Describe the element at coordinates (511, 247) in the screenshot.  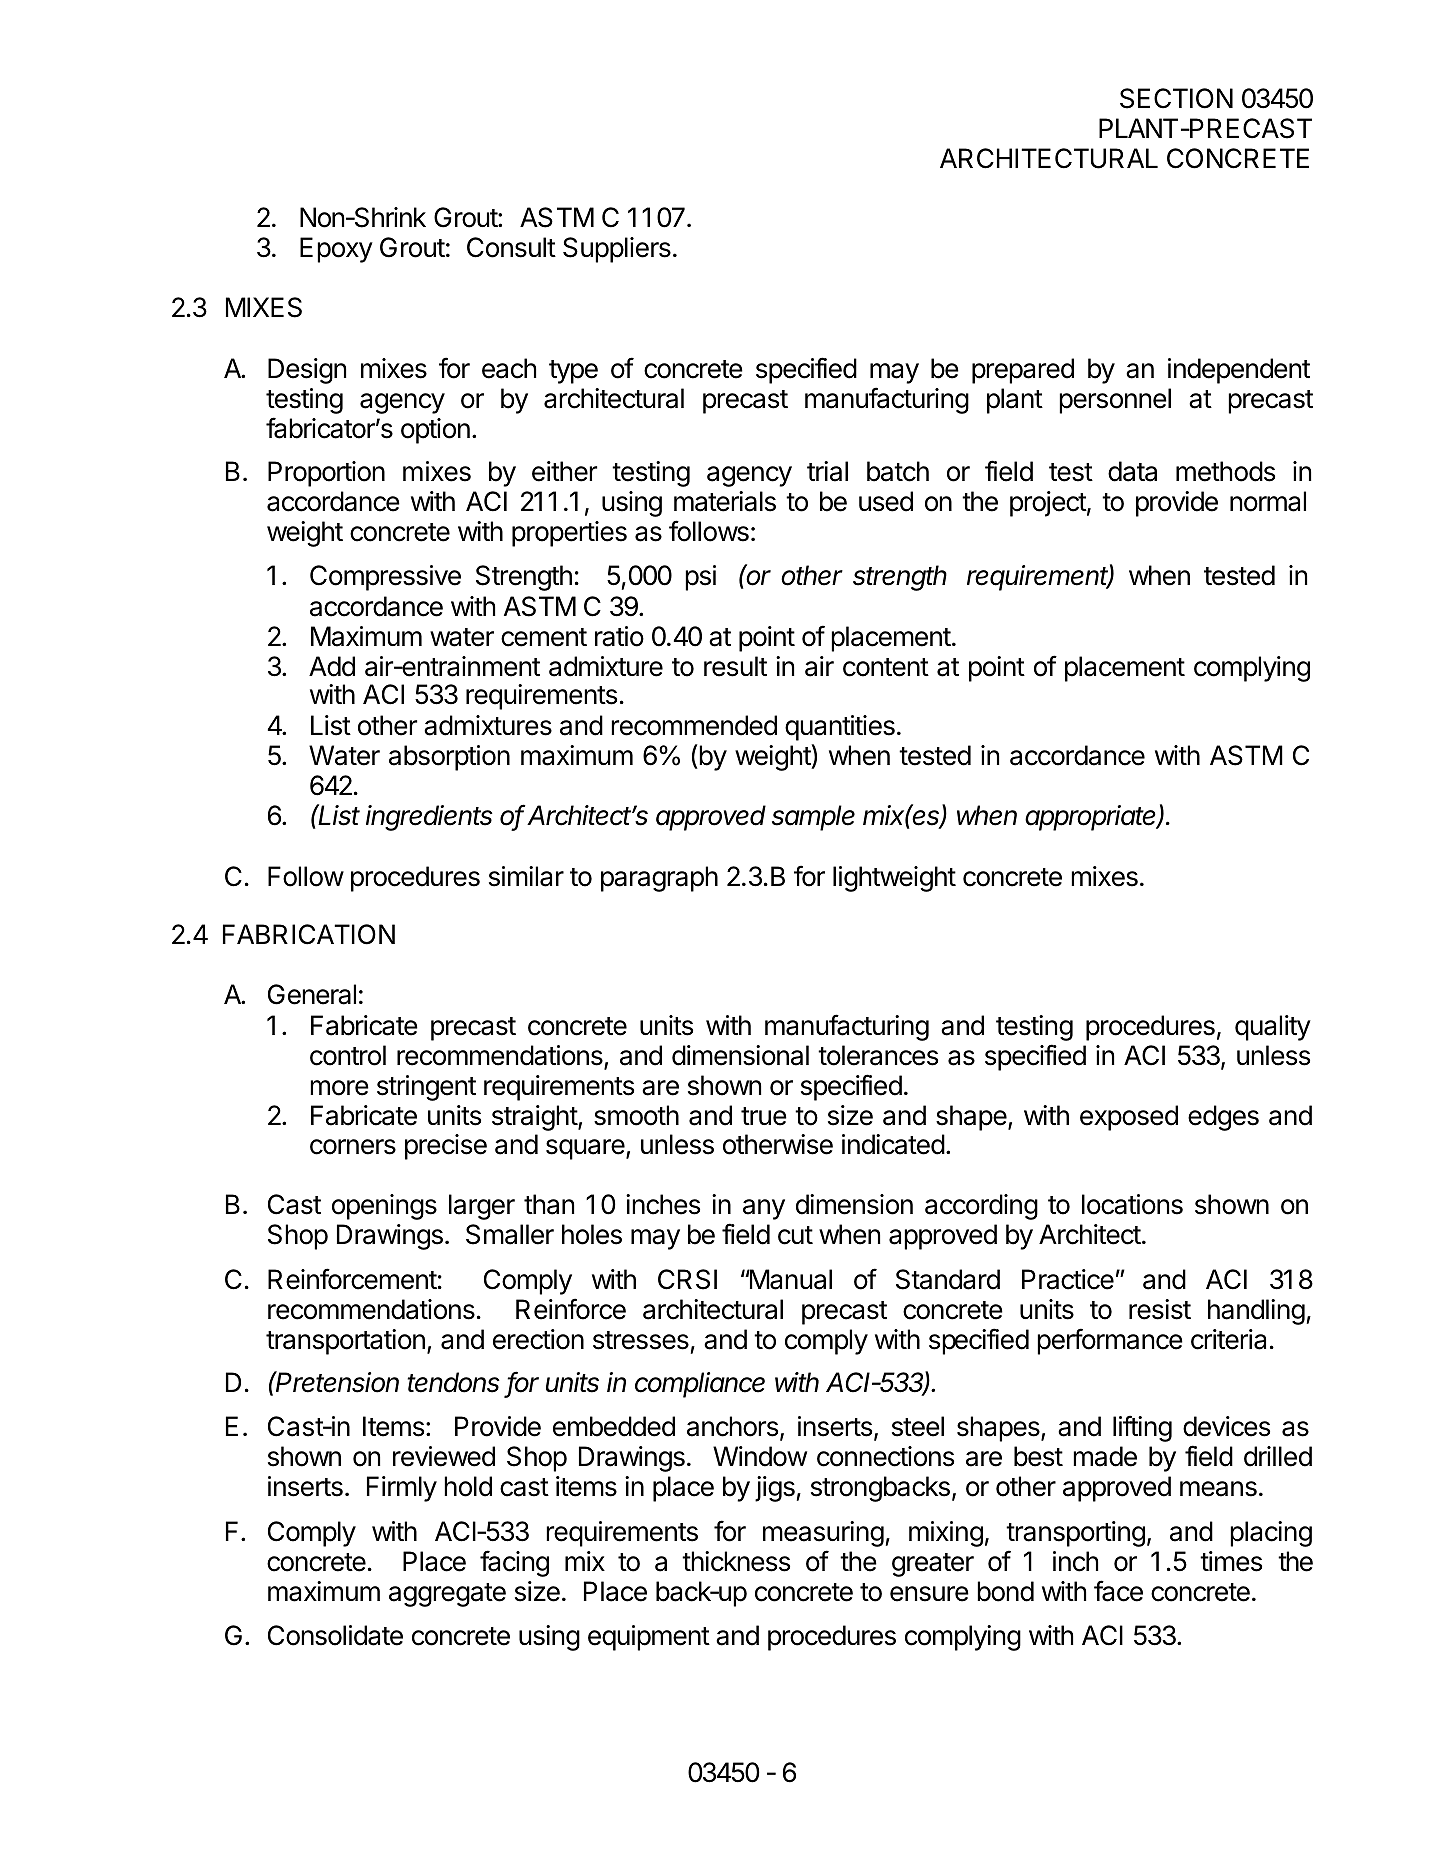
I see `Consult` at that location.
